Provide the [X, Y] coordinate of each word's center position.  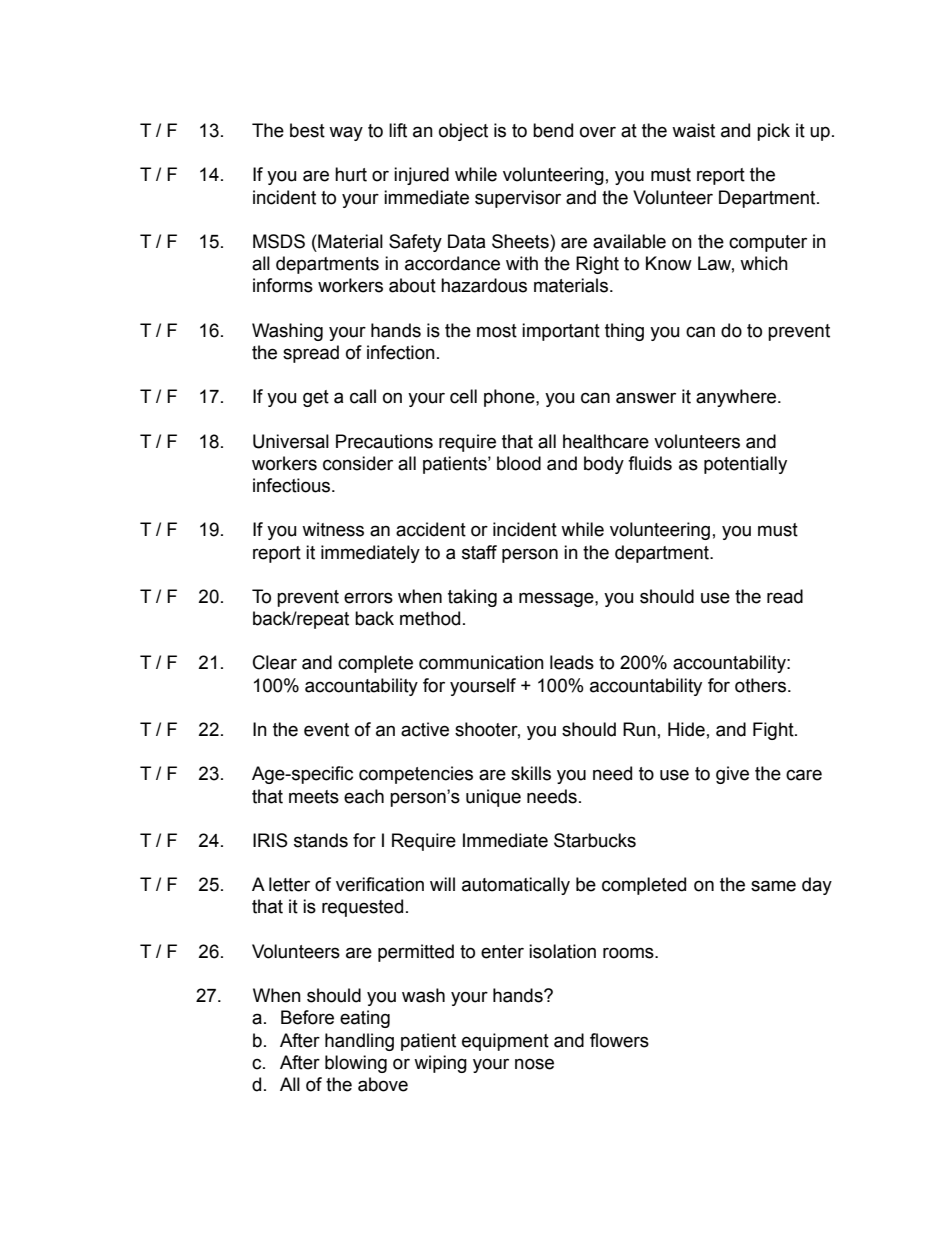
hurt [351, 174]
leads [572, 662]
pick [773, 132]
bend [553, 130]
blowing [356, 1064]
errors [368, 598]
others [762, 685]
